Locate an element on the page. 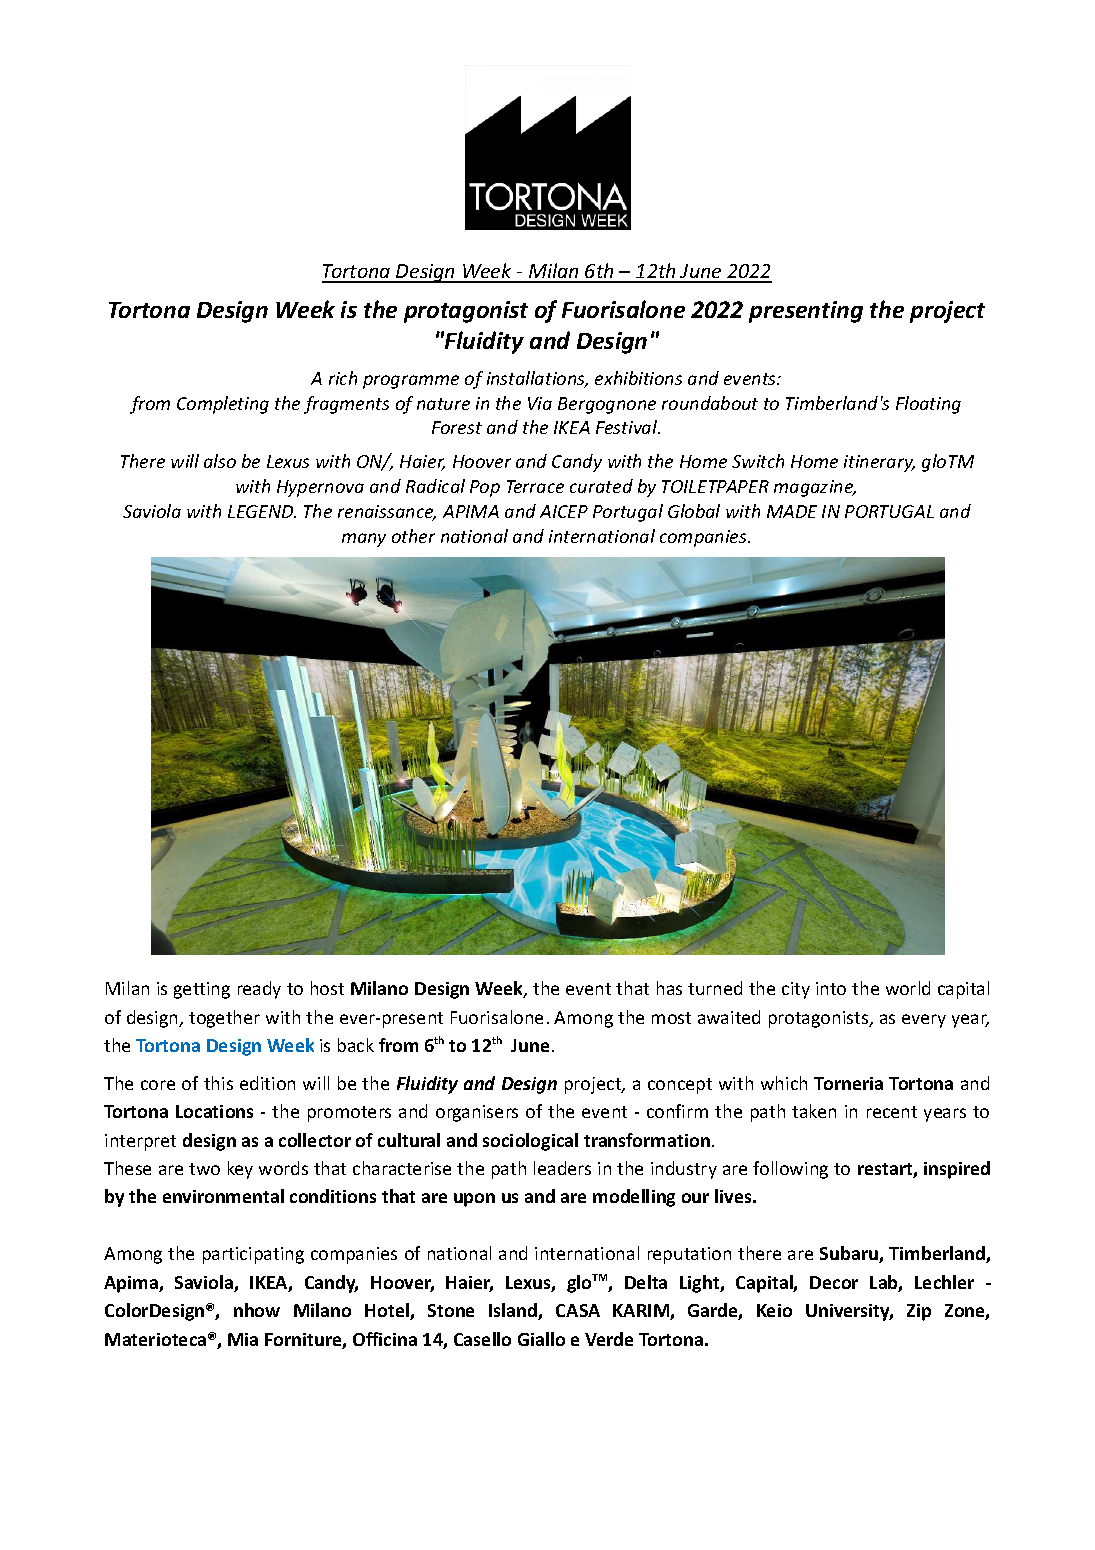  Completing is located at coordinates (223, 405).
